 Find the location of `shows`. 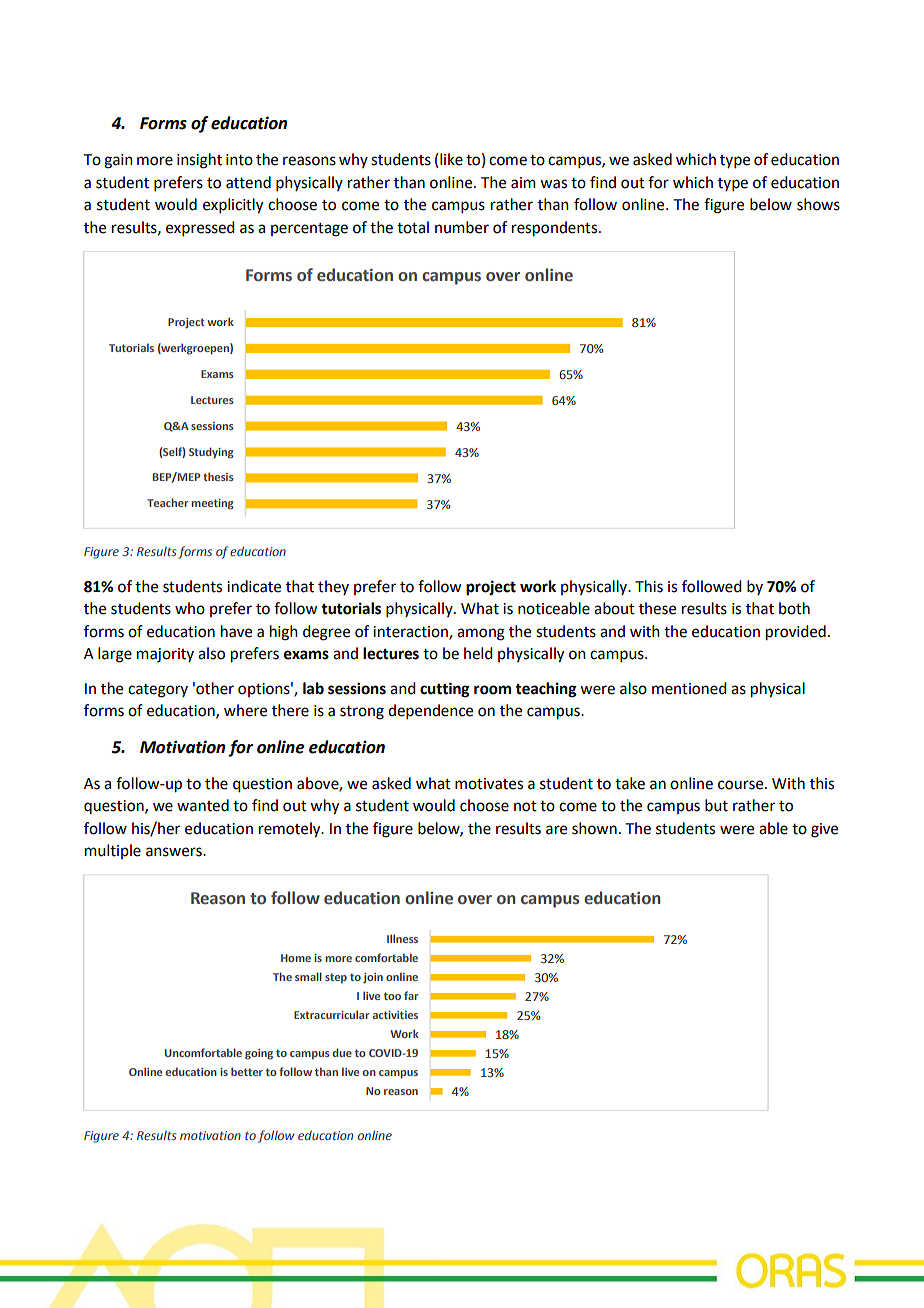

shows is located at coordinates (818, 204).
